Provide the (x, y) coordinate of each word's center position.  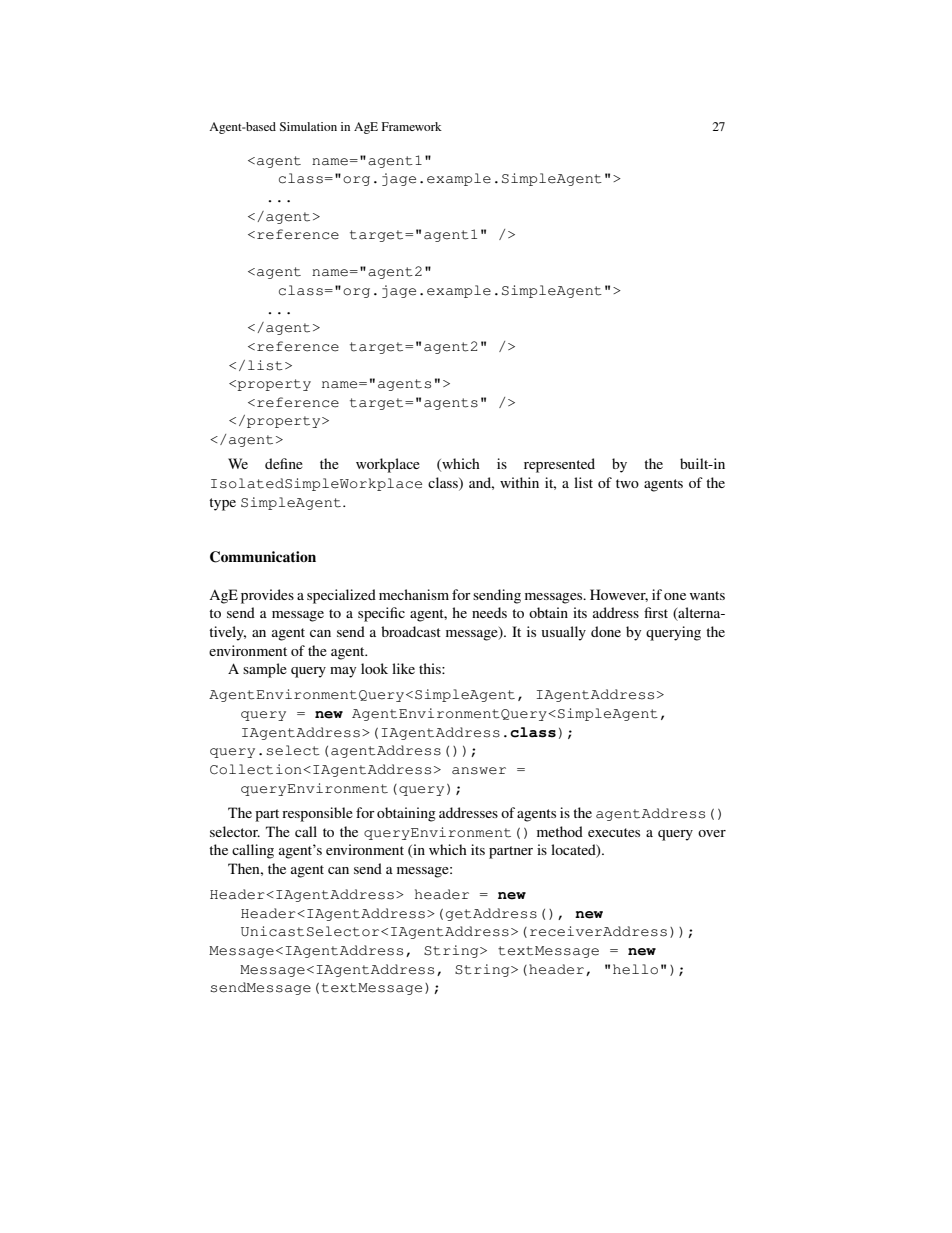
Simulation (308, 126)
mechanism (414, 594)
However (619, 595)
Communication (263, 557)
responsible (317, 814)
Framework (412, 126)
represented (559, 465)
